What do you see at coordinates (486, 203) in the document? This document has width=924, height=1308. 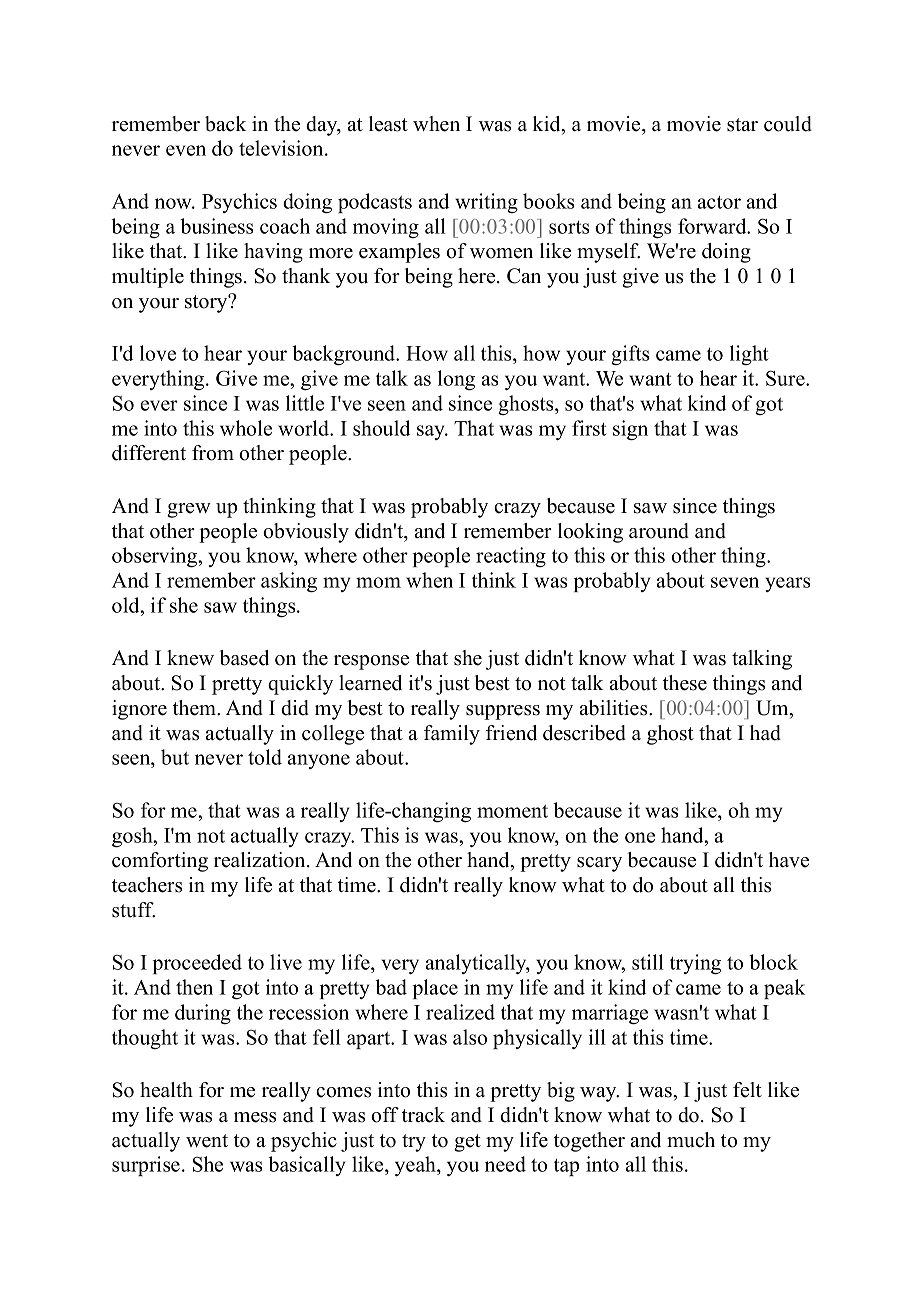 I see `writing` at bounding box center [486, 203].
